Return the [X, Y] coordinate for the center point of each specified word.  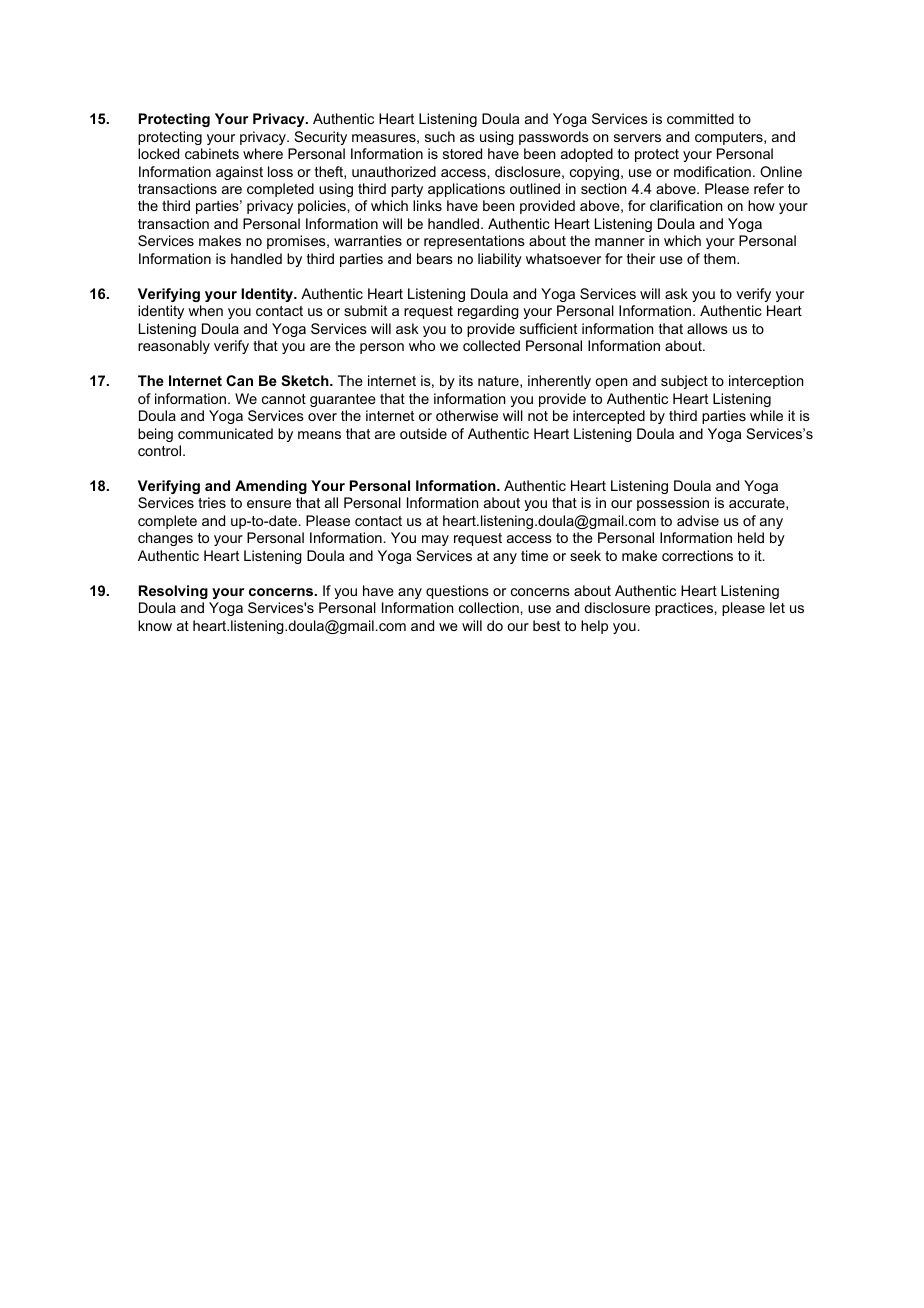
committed [700, 118]
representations [474, 242]
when [205, 310]
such [440, 136]
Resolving [173, 592]
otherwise [467, 415]
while [766, 415]
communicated [225, 433]
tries [212, 502]
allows [707, 328]
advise [698, 520]
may [435, 540]
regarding [488, 312]
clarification [686, 205]
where [263, 153]
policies [323, 207]
